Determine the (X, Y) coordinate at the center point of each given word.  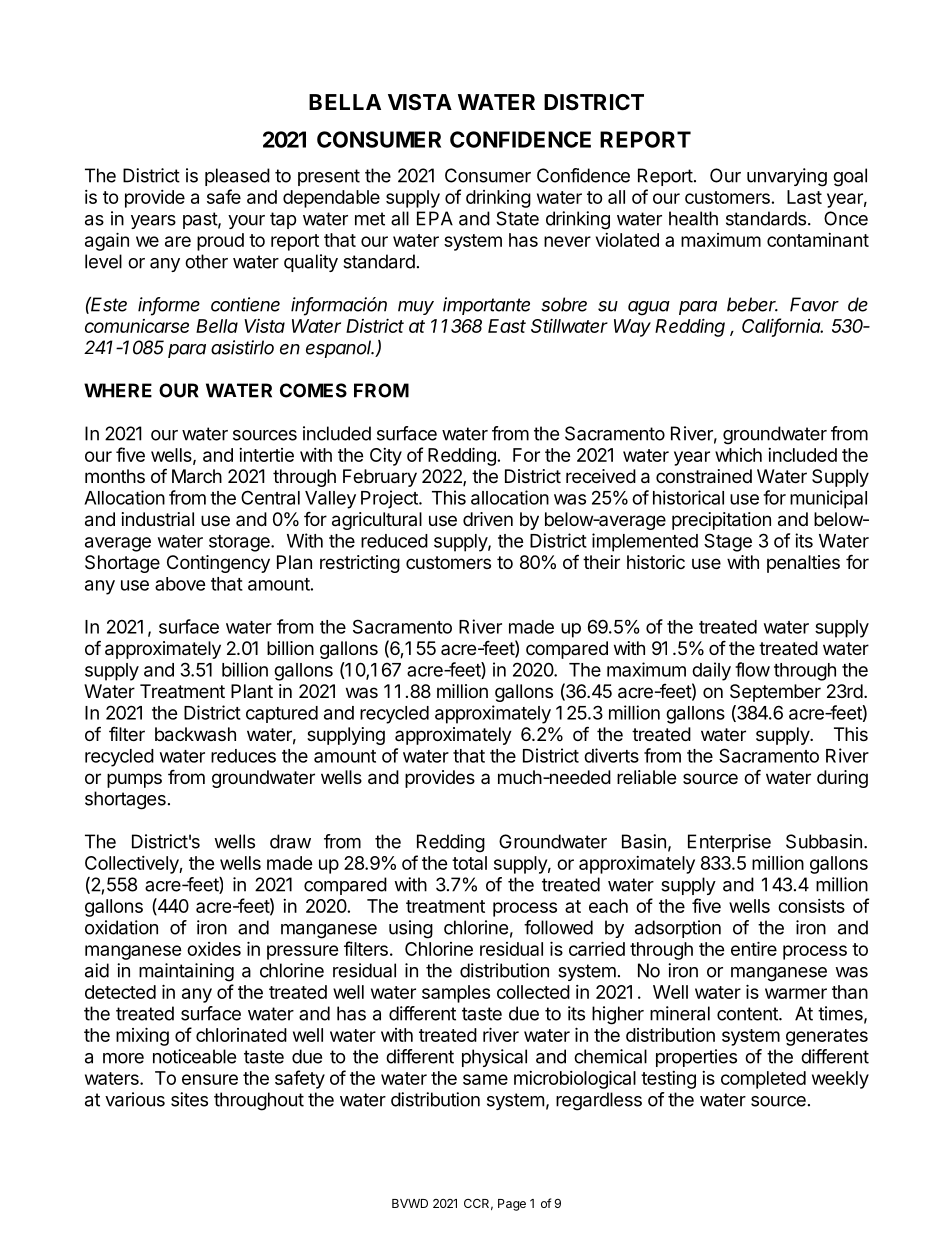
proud (220, 242)
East (507, 326)
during (842, 779)
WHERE (118, 390)
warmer (796, 993)
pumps (134, 780)
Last (804, 197)
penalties (803, 564)
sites (189, 1099)
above (180, 584)
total (469, 863)
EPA (435, 218)
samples (456, 994)
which (738, 455)
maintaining (186, 972)
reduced (394, 541)
